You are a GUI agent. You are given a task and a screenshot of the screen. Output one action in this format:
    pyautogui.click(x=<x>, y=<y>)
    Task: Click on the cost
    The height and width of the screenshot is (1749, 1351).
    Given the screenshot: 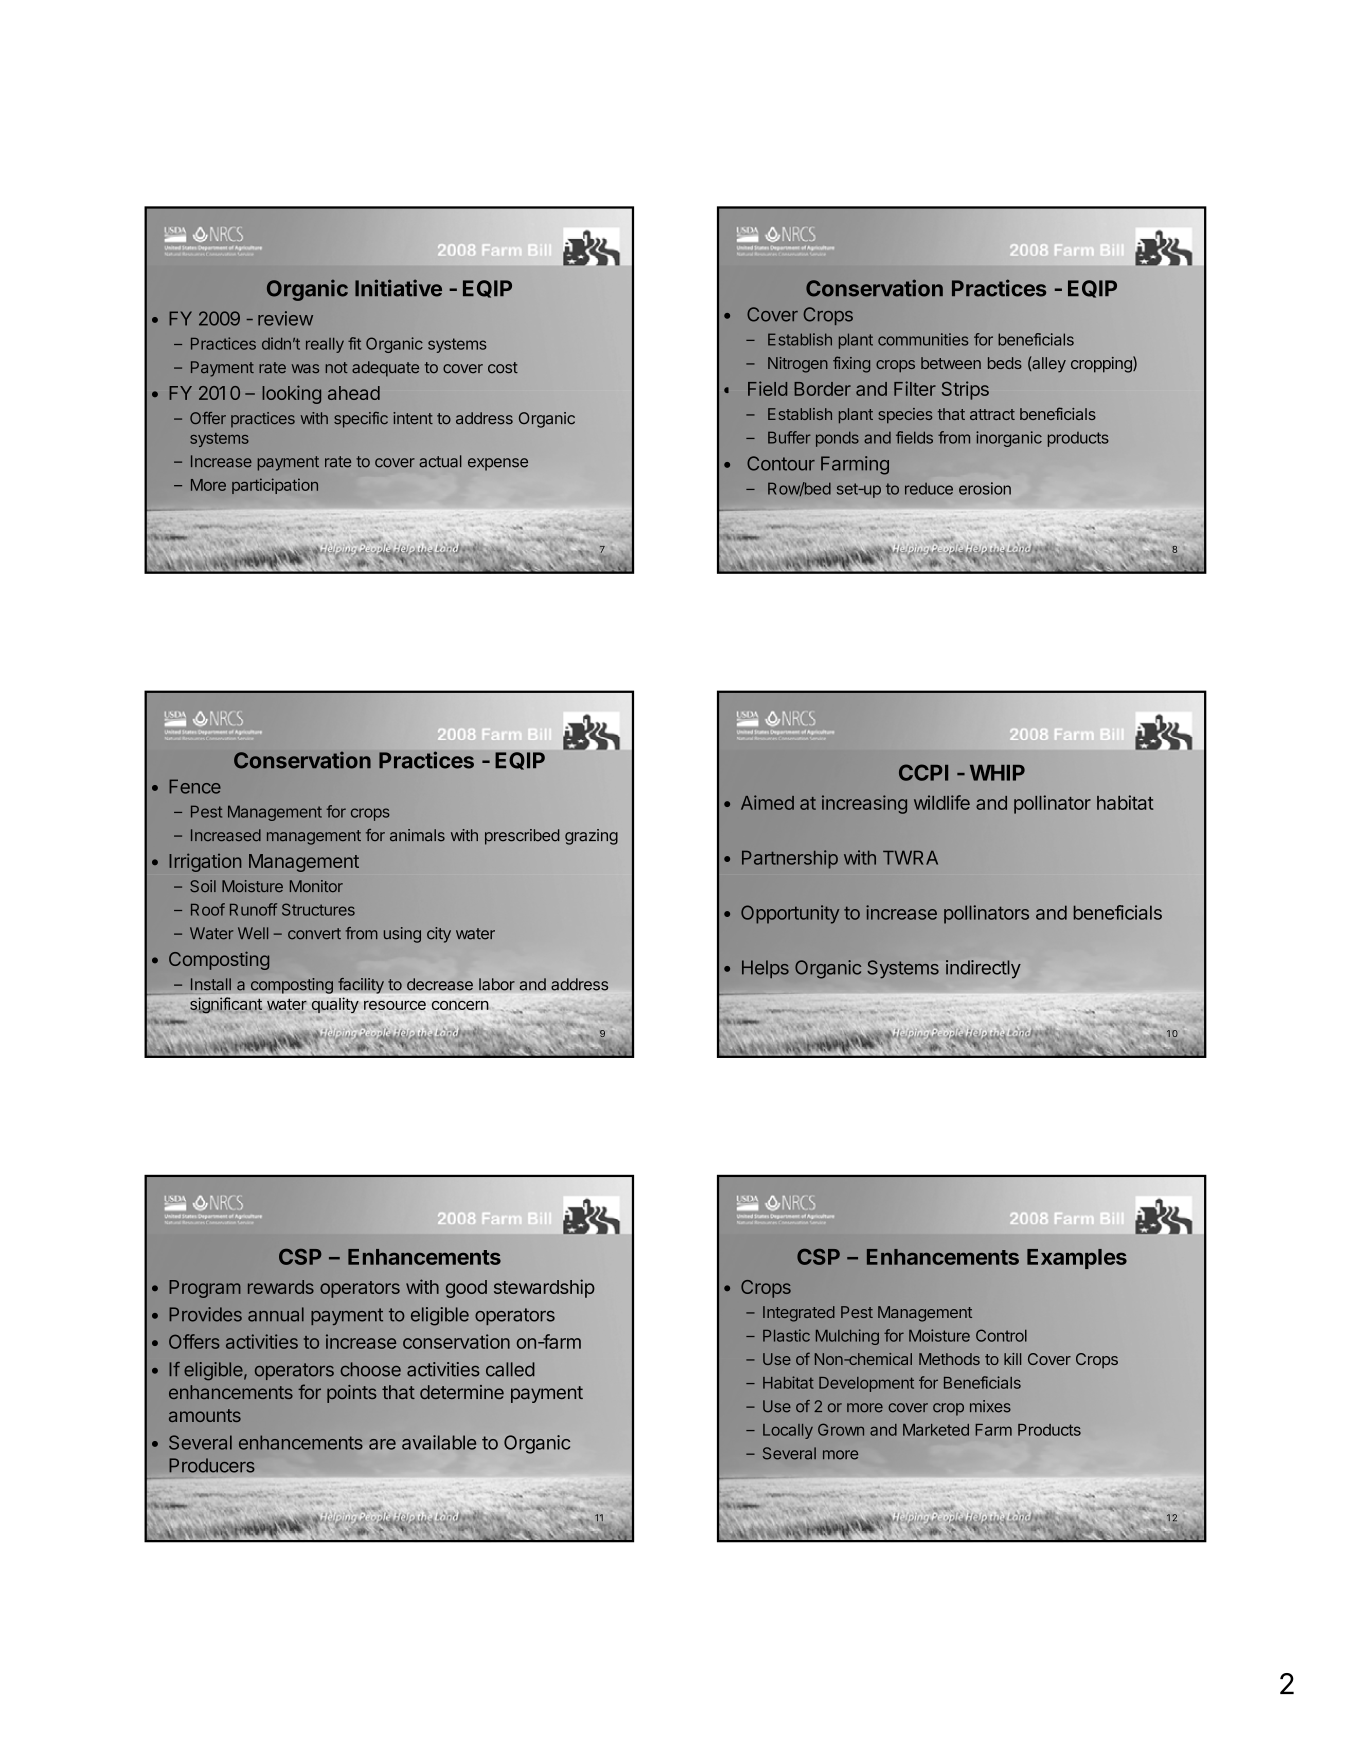 What is the action you would take?
    pyautogui.click(x=503, y=368)
